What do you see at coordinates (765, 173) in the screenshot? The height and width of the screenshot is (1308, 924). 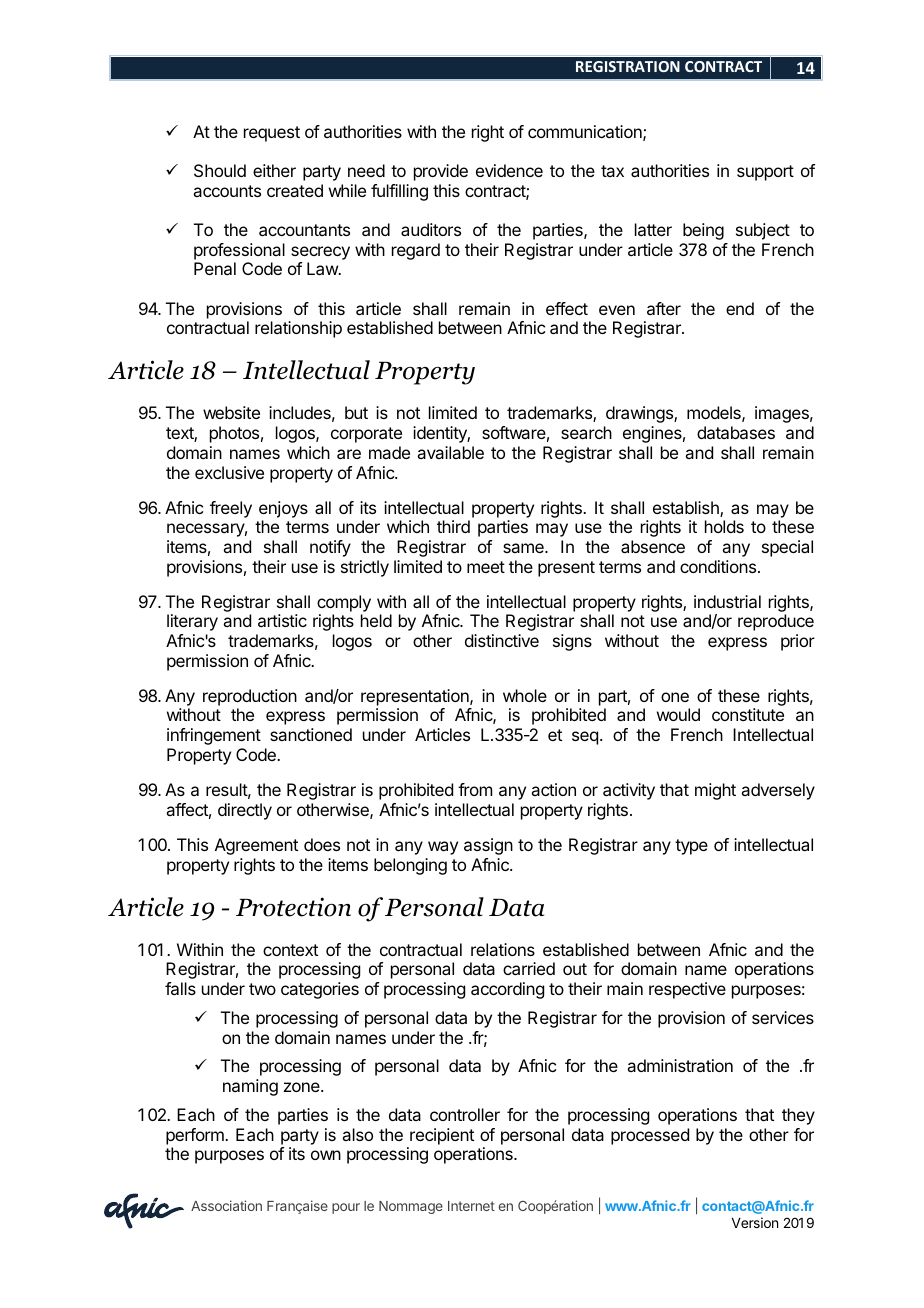 I see `support` at bounding box center [765, 173].
